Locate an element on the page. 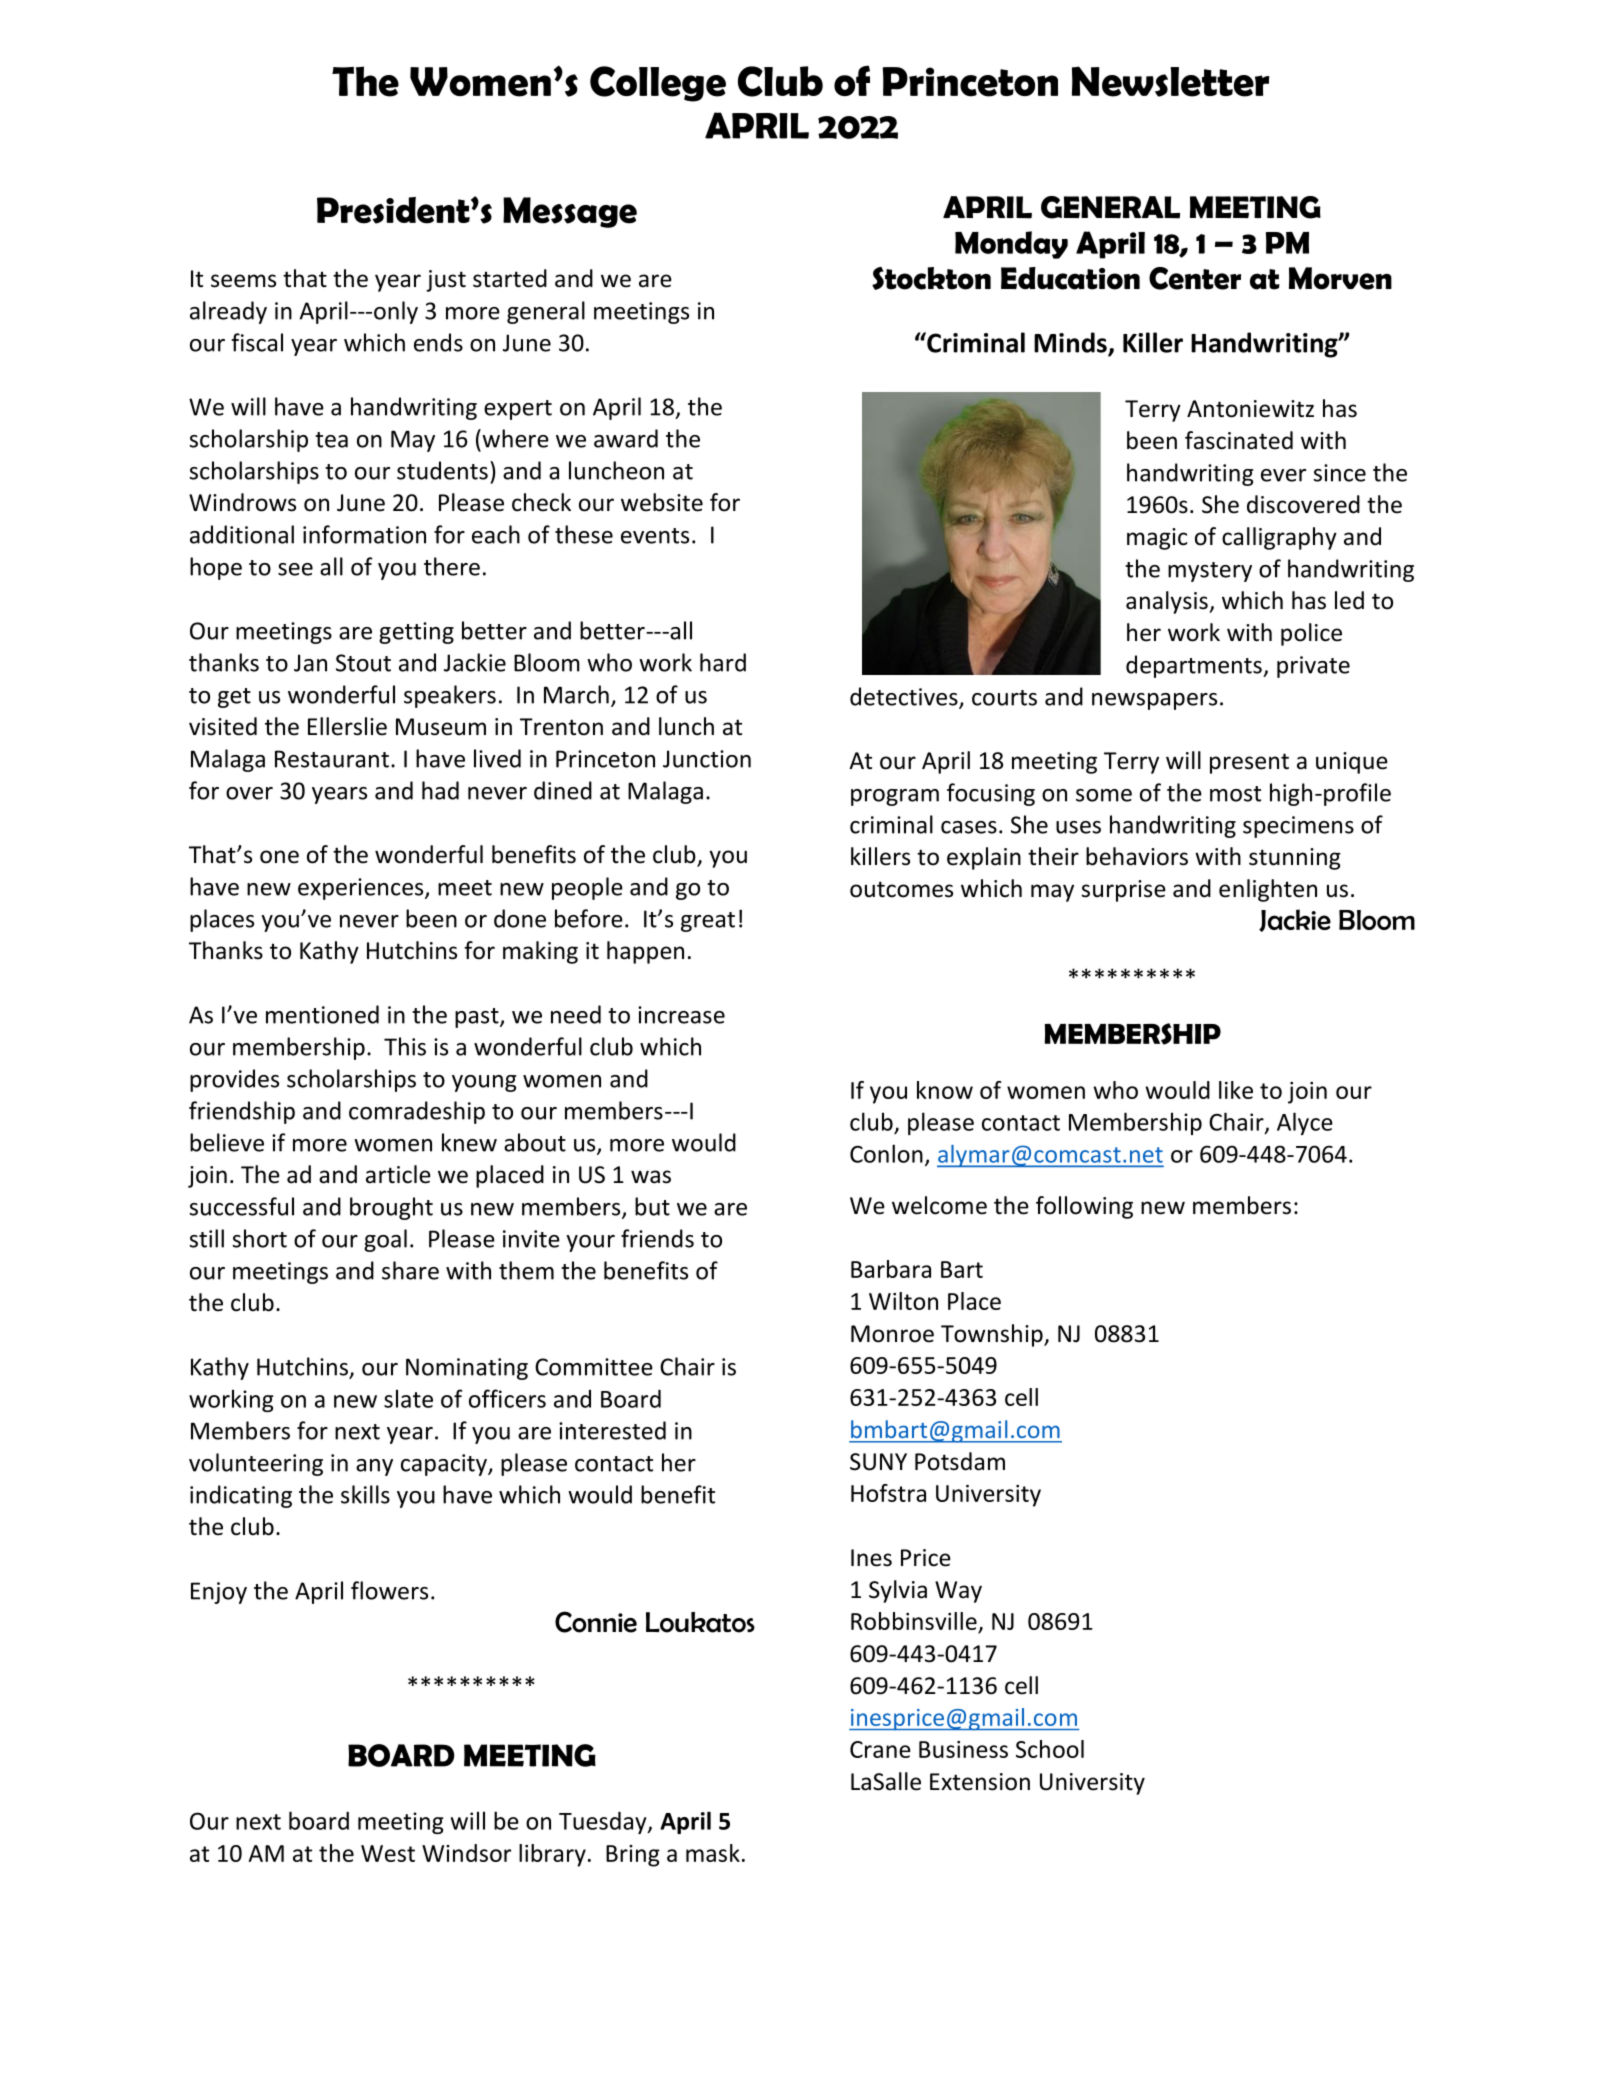 This document has width=1604, height=2076. West is located at coordinates (388, 1853).
